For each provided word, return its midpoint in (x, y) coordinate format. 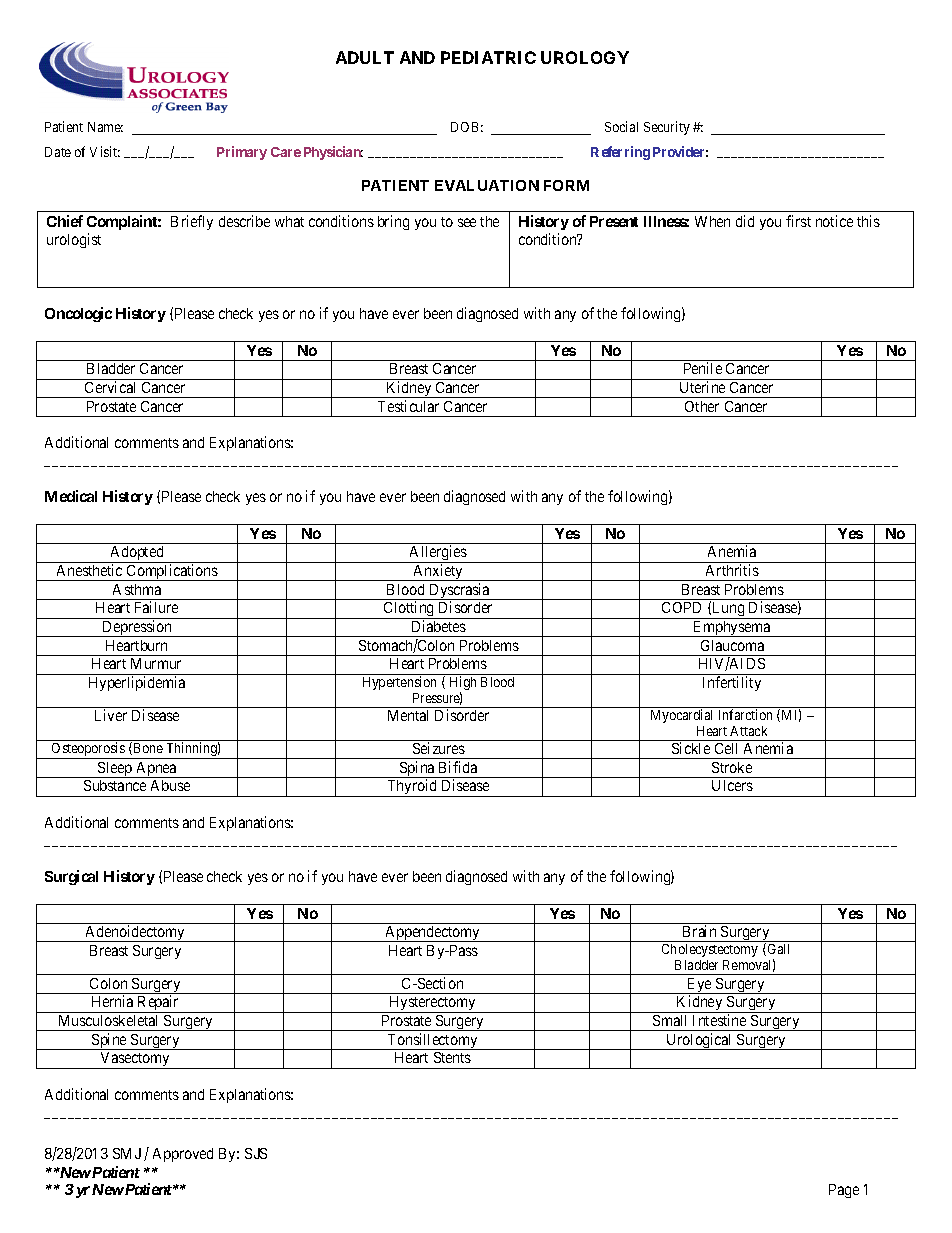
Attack (748, 731)
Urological (699, 1041)
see (467, 222)
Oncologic (78, 314)
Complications (172, 572)
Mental (408, 715)
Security (667, 128)
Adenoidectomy (135, 933)
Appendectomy (432, 934)
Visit (105, 151)
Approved (183, 1155)
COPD (681, 607)
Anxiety (438, 572)
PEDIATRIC (488, 57)
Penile (703, 368)
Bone (147, 748)
